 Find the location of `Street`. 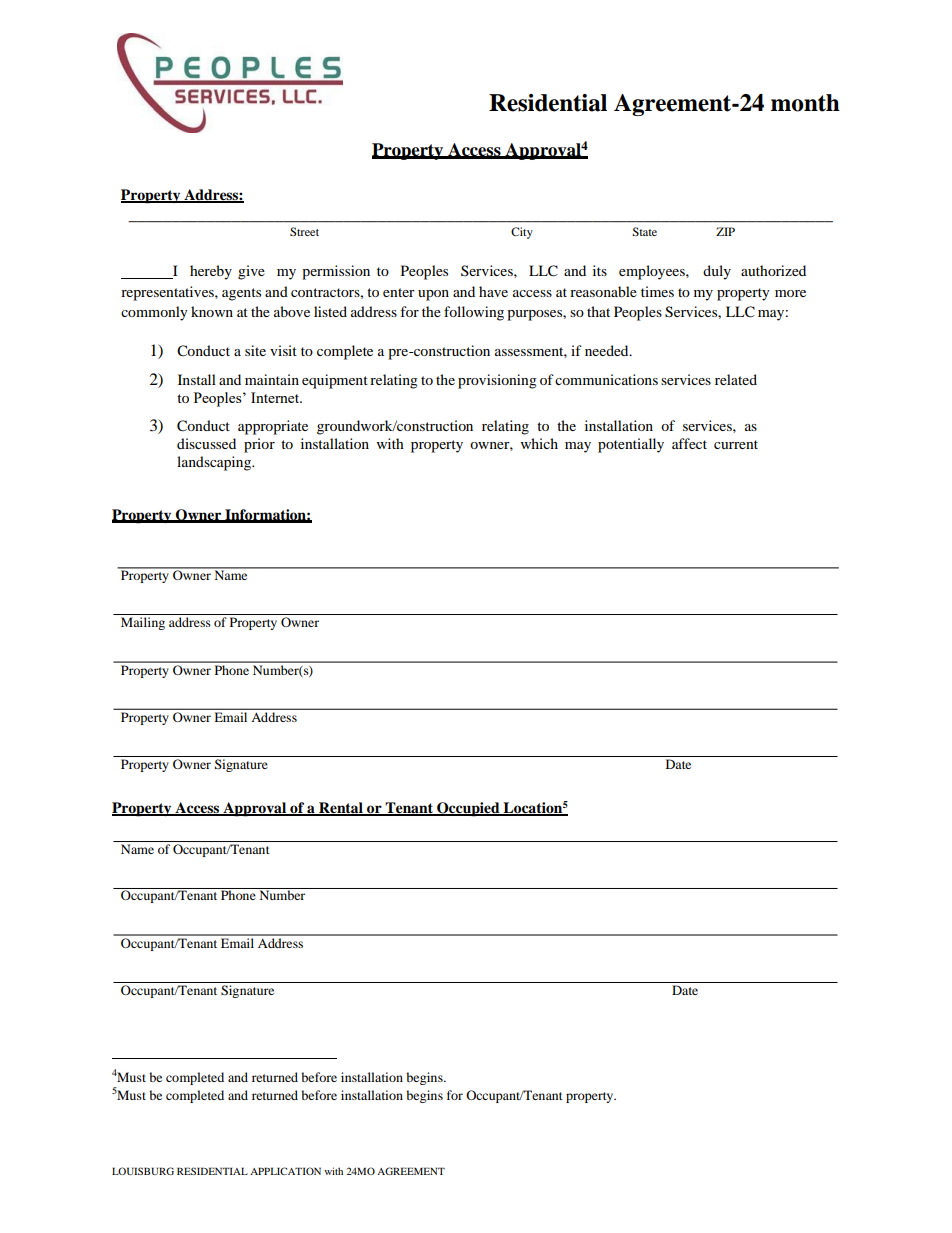

Street is located at coordinates (304, 231).
